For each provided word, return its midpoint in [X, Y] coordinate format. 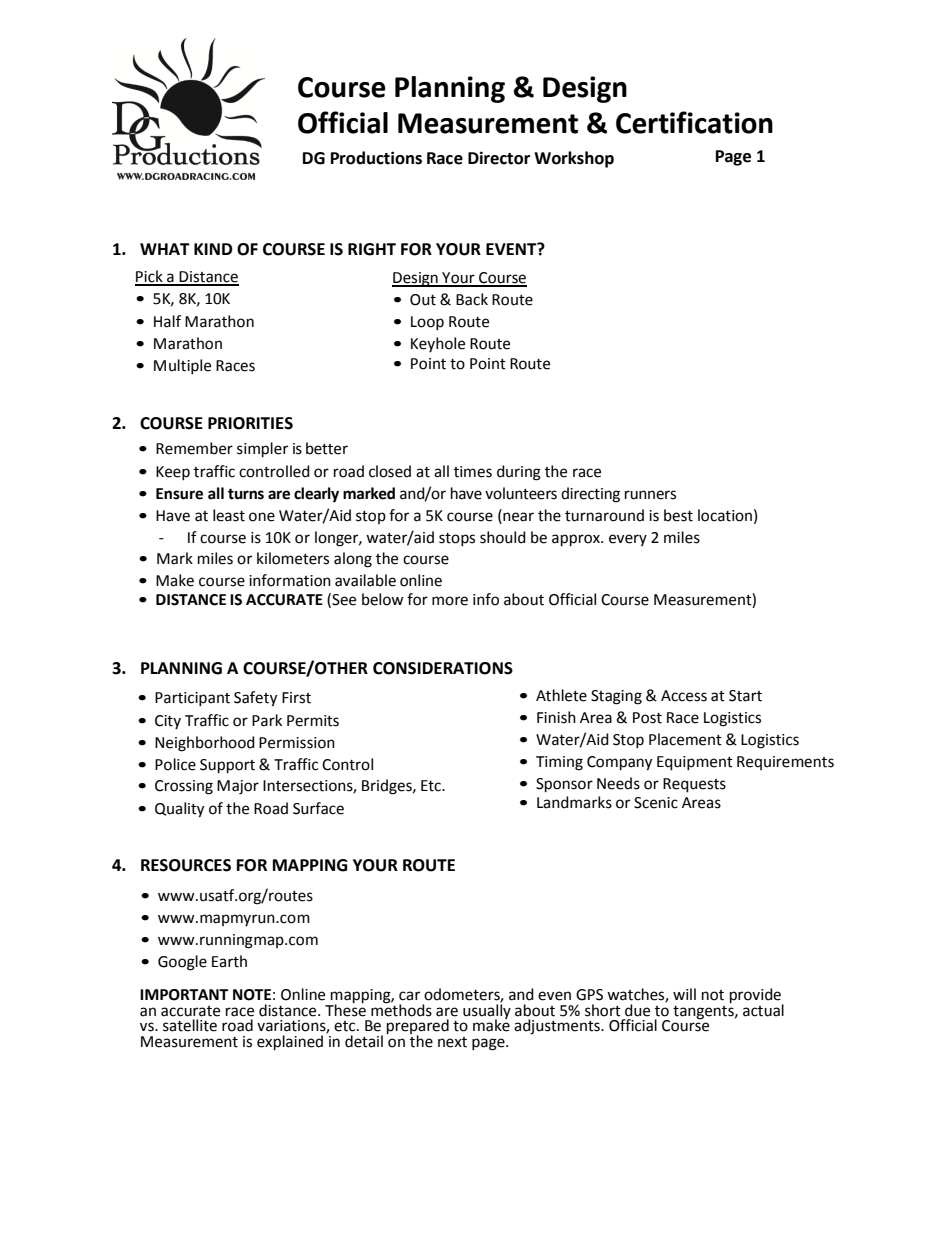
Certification [694, 122]
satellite [190, 1025]
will [684, 994]
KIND [213, 249]
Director [499, 158]
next [452, 1042]
